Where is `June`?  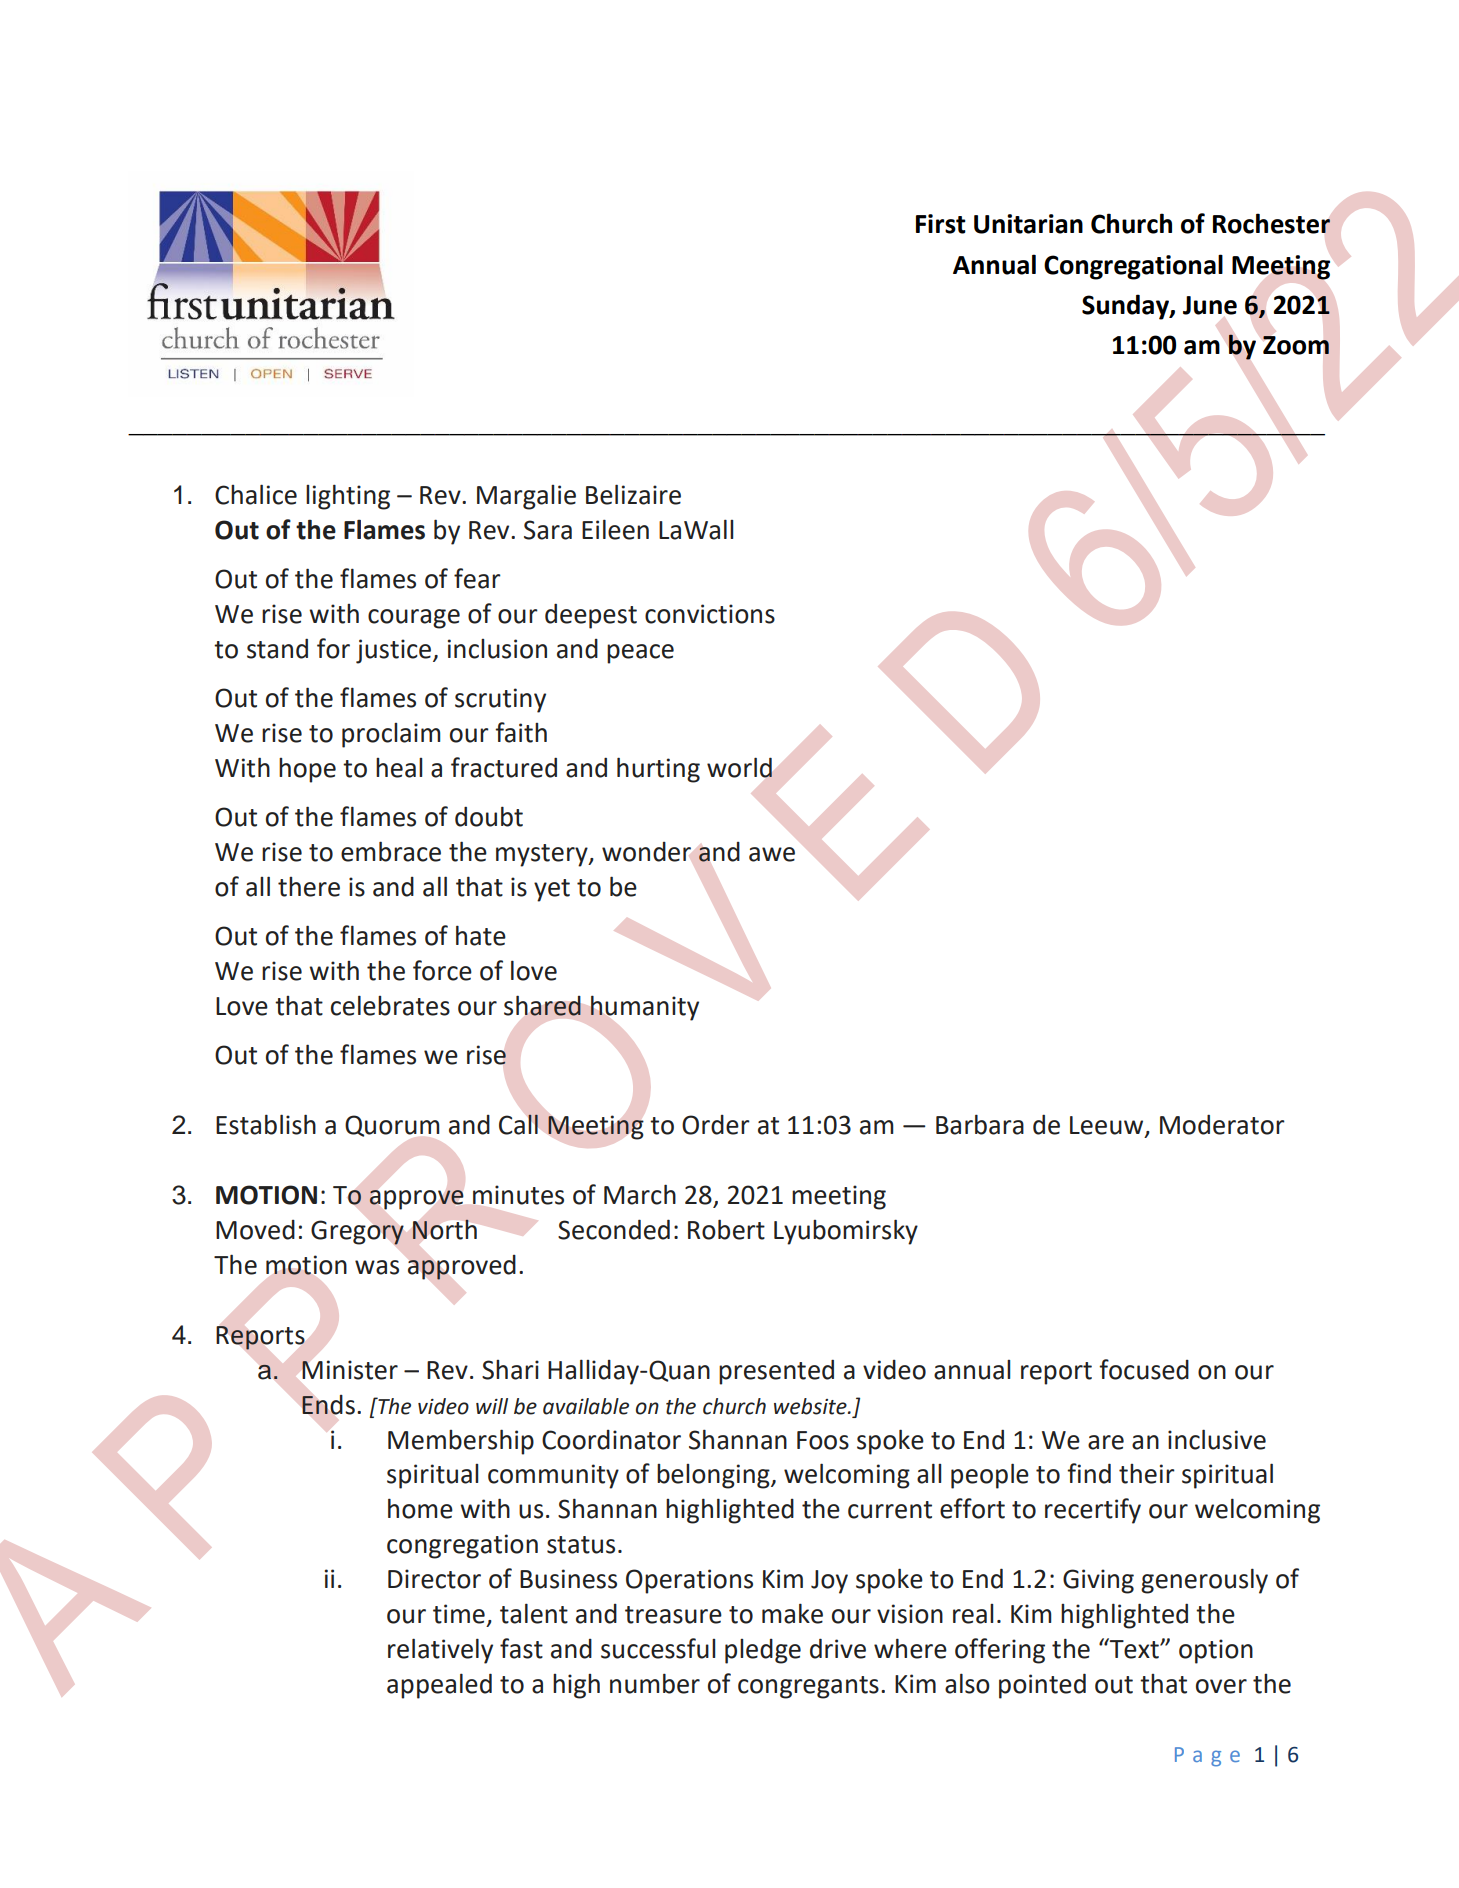
June is located at coordinates (1210, 305).
